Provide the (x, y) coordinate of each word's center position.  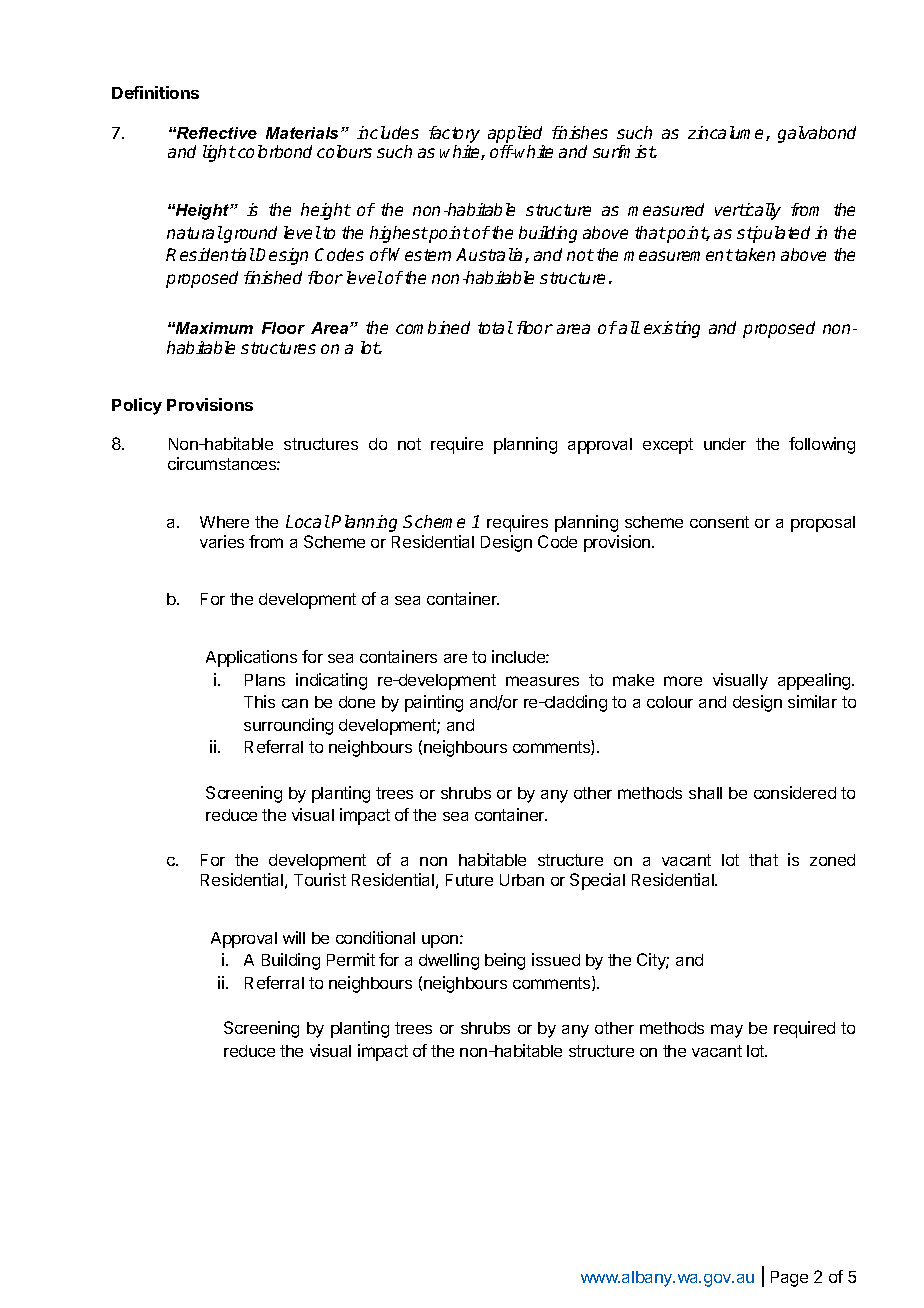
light (219, 153)
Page (789, 1279)
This (259, 701)
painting (434, 703)
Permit (351, 959)
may (727, 1031)
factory (454, 134)
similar (812, 701)
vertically (748, 211)
